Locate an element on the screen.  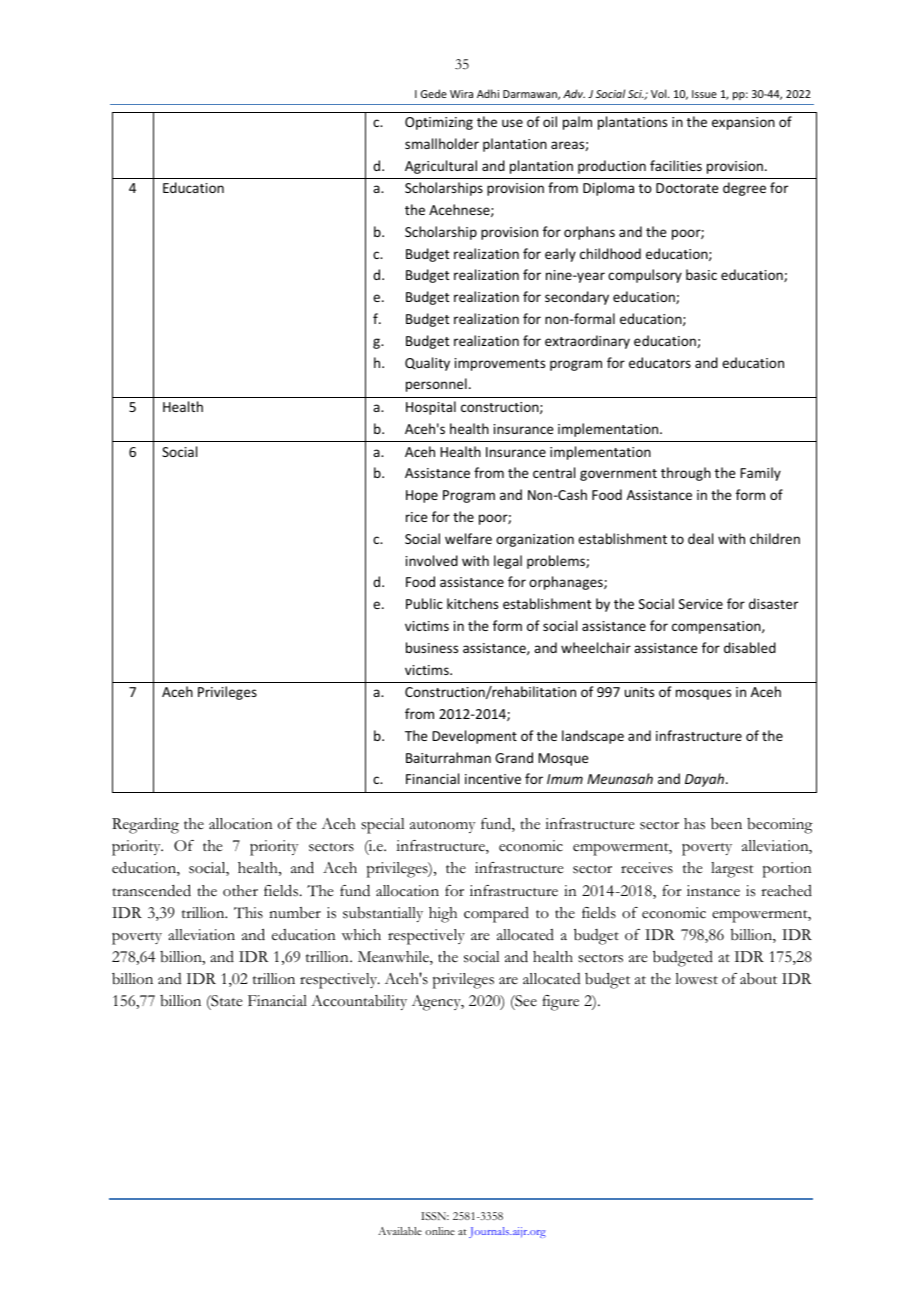
expansion is located at coordinates (743, 123).
